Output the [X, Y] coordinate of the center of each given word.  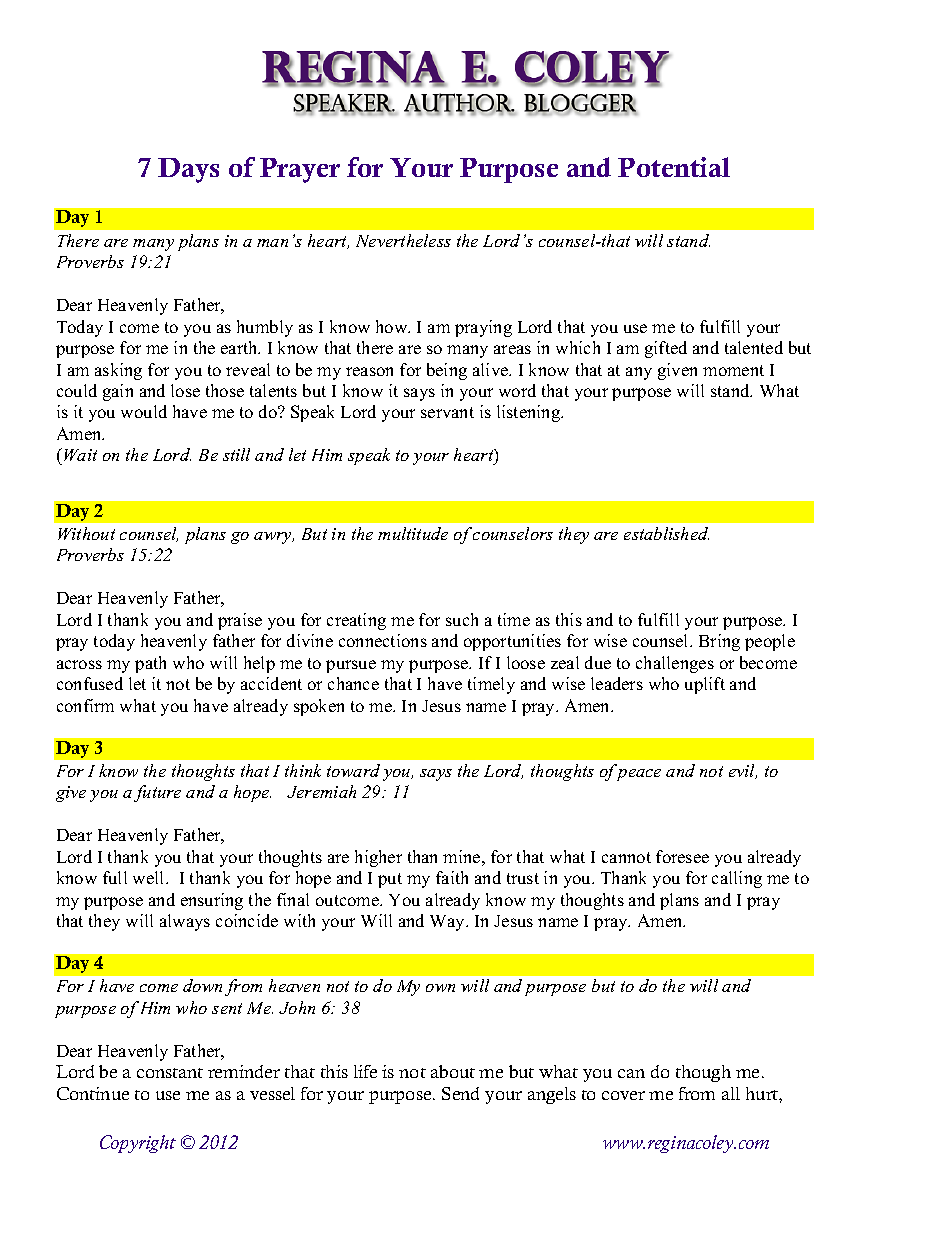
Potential [674, 167]
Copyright [138, 1144]
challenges [675, 664]
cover [623, 1095]
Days [188, 170]
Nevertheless [403, 240]
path [150, 664]
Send [460, 1093]
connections [383, 640]
